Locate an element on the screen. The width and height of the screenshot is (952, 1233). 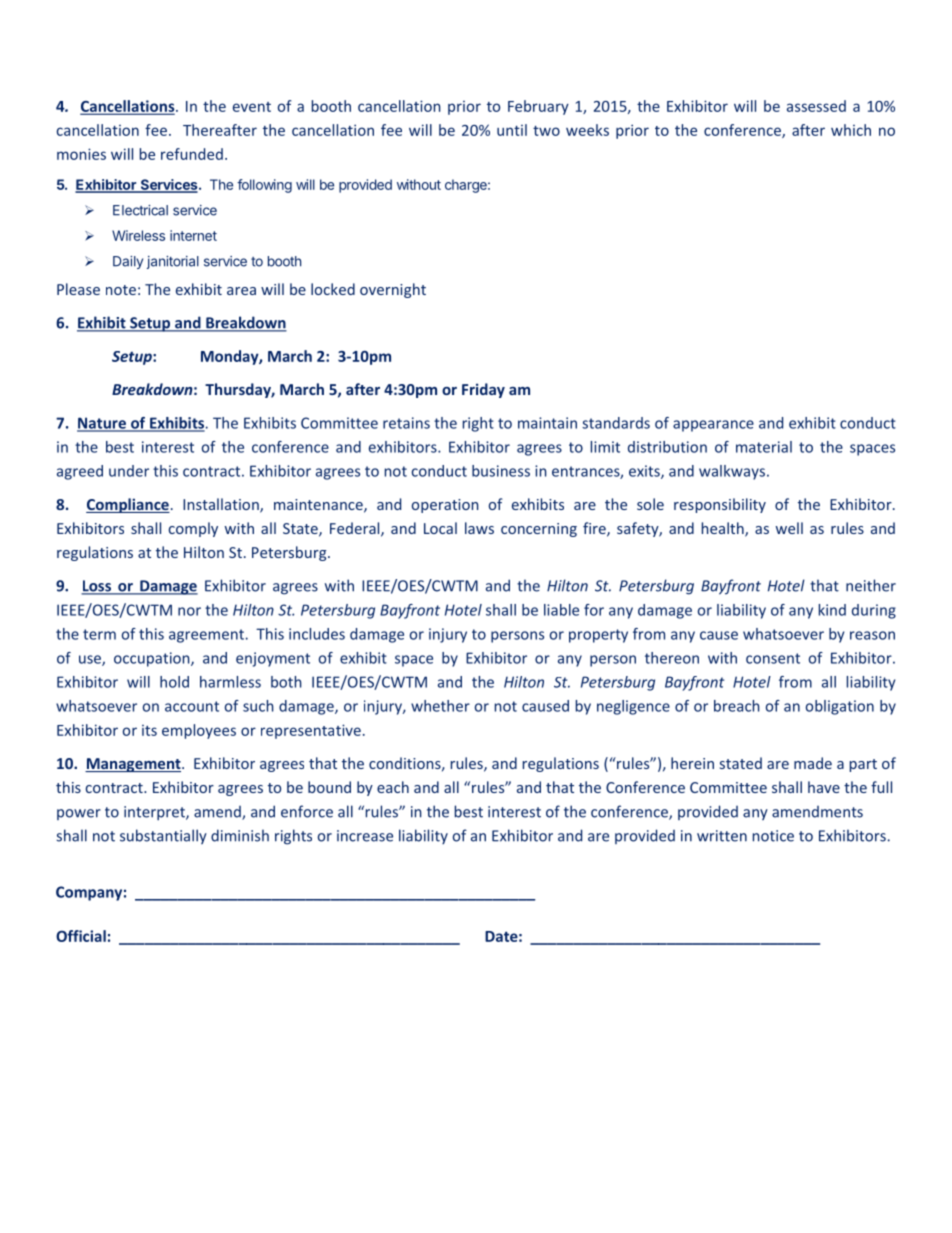
Official is located at coordinates (81, 936).
